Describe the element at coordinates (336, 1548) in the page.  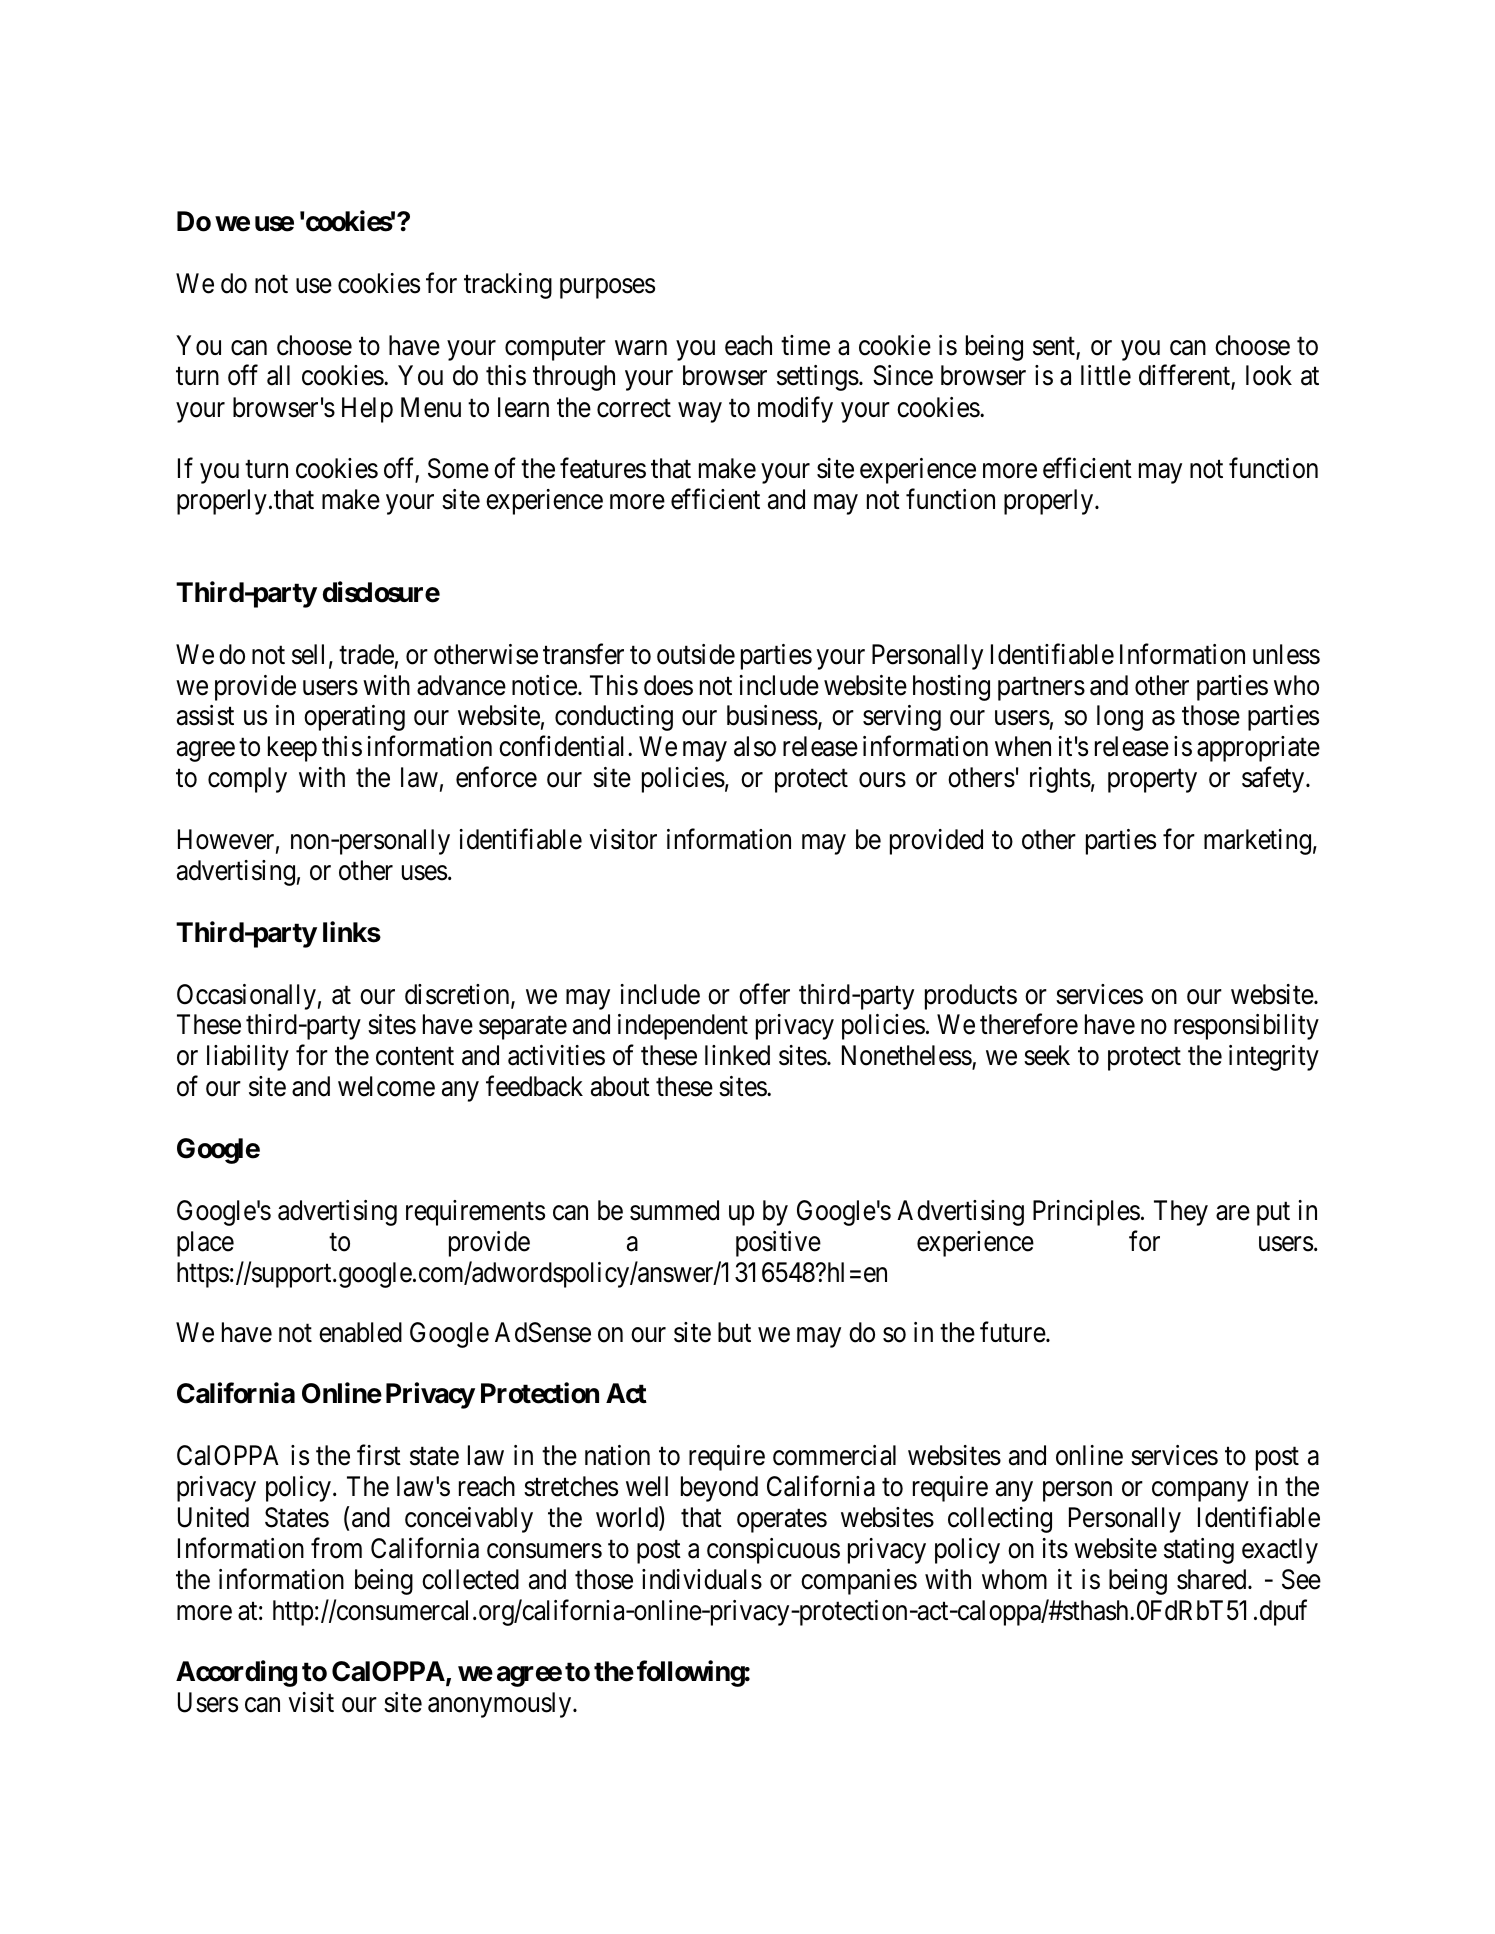
I see `from` at that location.
